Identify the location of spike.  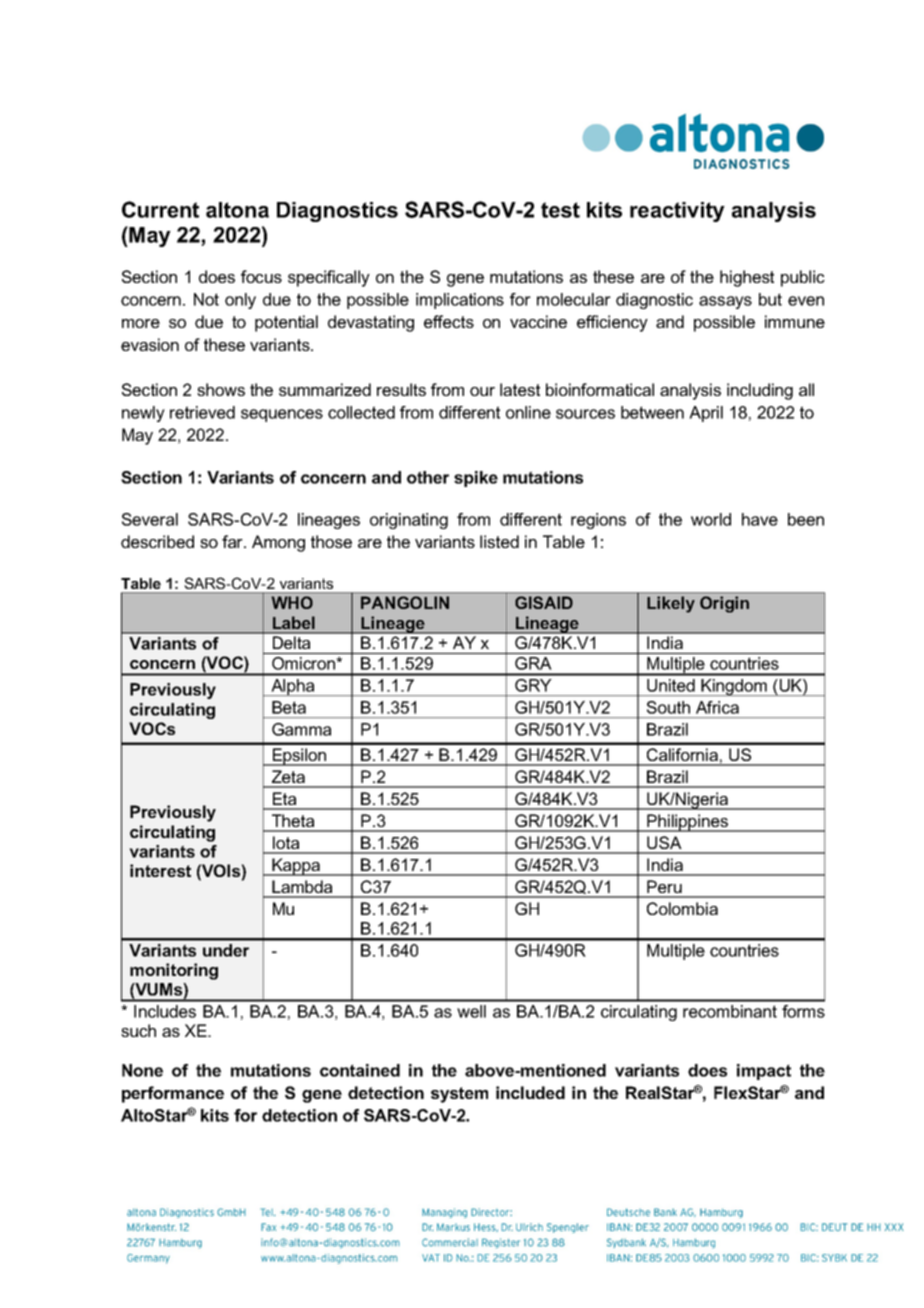
(476, 479).
